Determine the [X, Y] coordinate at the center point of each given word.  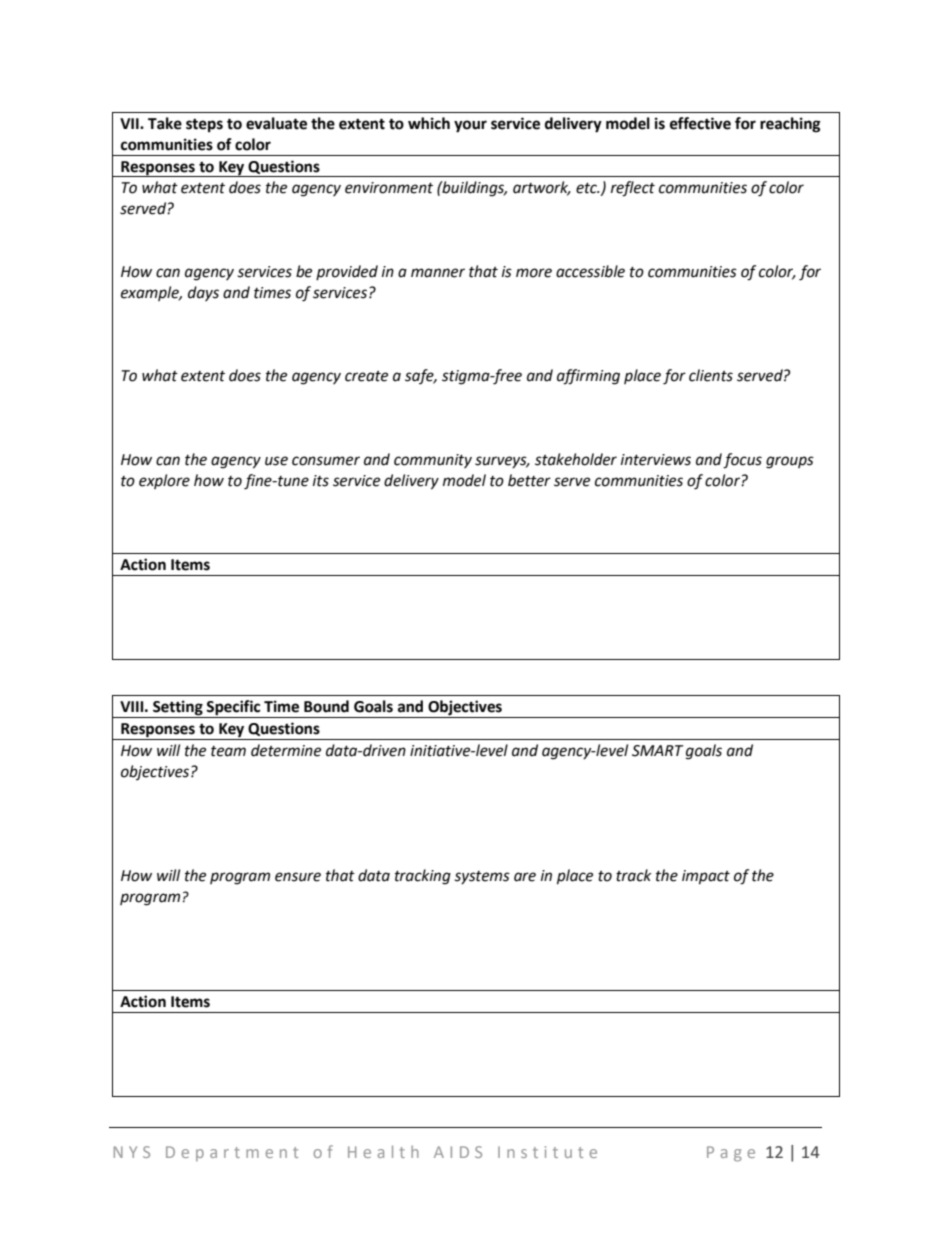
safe [420, 376]
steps [204, 126]
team [228, 751]
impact [706, 877]
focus [742, 461]
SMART [658, 751]
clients [711, 375]
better [529, 480]
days [203, 293]
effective [700, 123]
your [470, 126]
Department [232, 1153]
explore [164, 481]
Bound [326, 706]
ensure [298, 877]
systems [482, 877]
